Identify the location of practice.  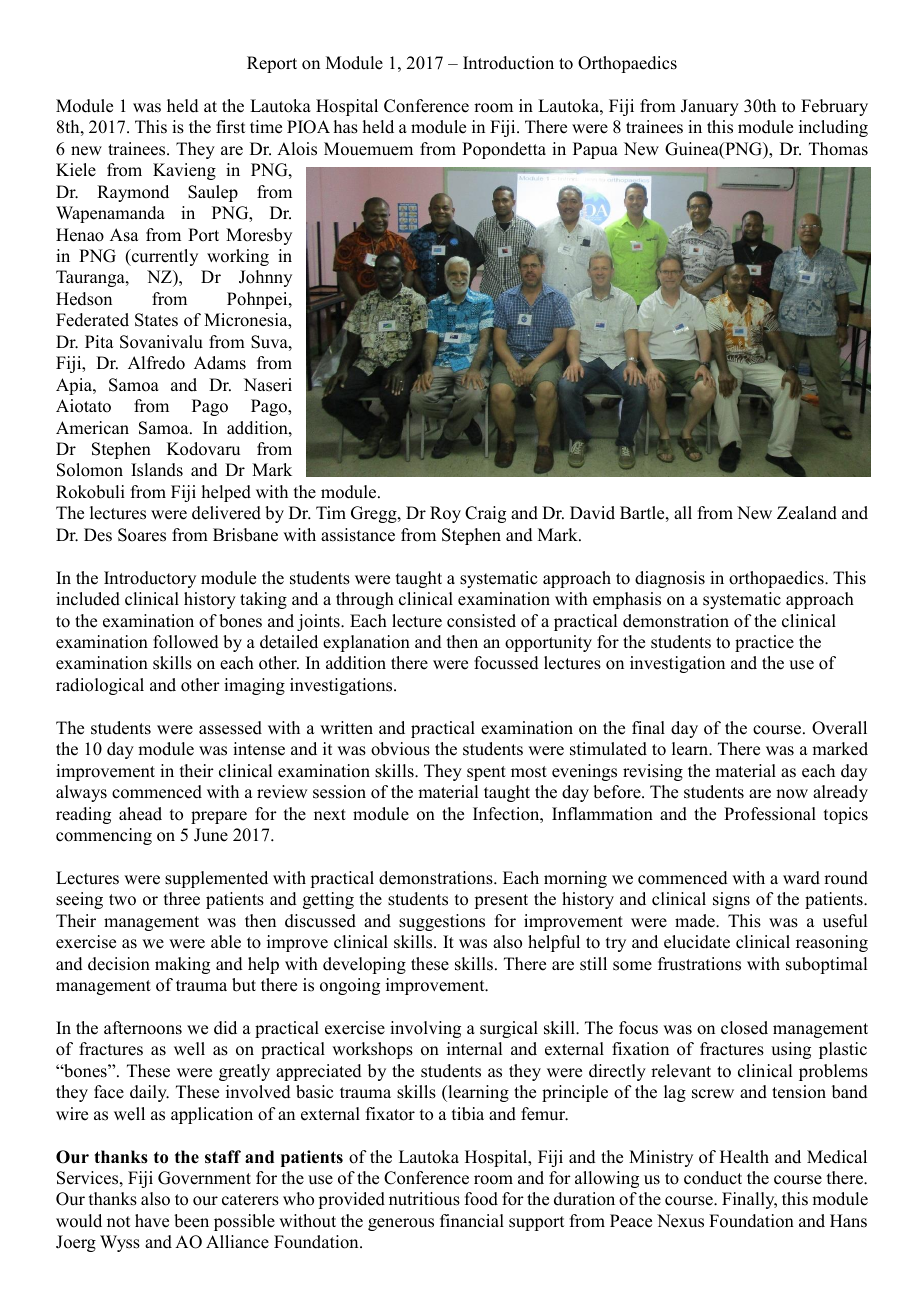
(764, 643).
